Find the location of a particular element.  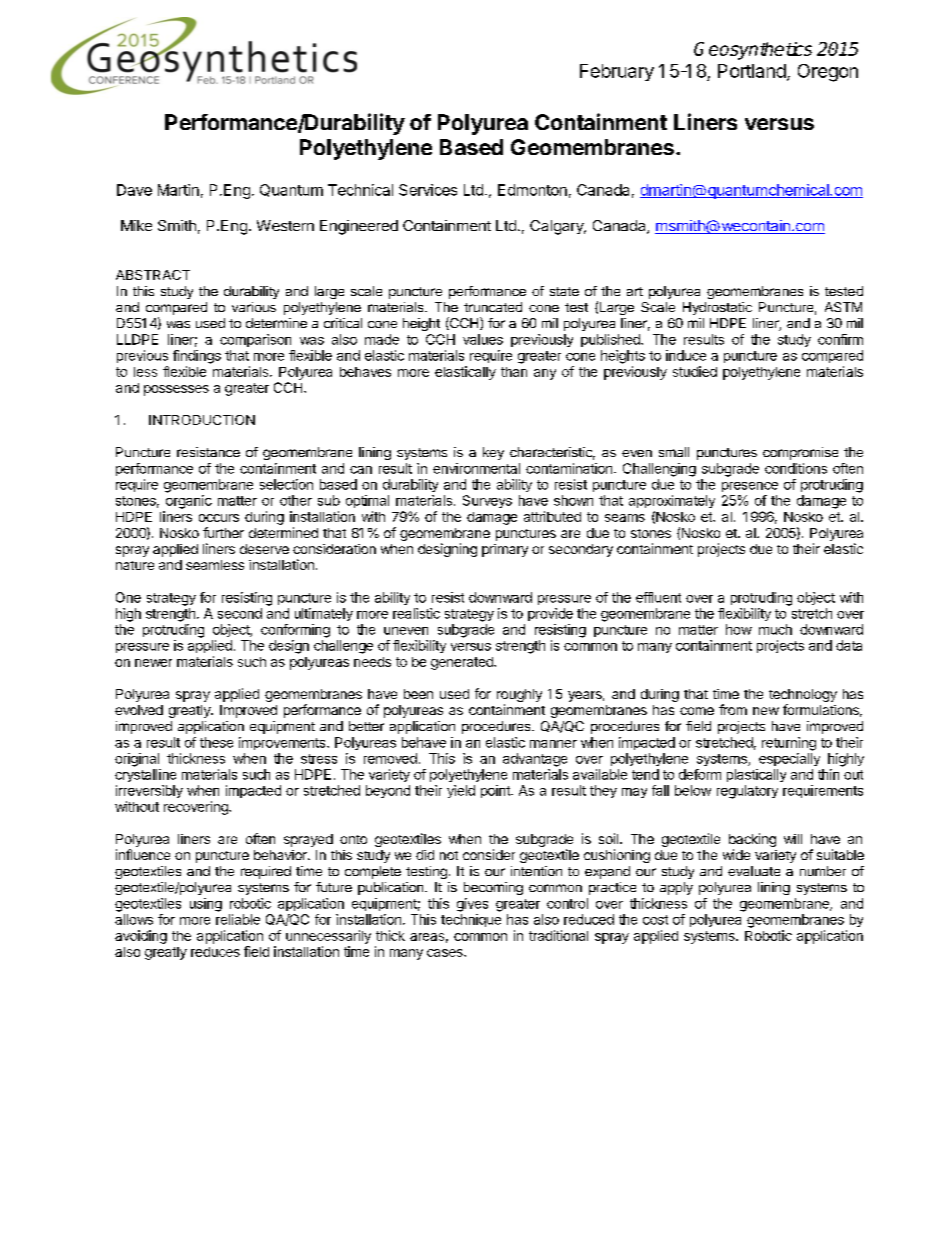

truncated is located at coordinates (493, 307).
